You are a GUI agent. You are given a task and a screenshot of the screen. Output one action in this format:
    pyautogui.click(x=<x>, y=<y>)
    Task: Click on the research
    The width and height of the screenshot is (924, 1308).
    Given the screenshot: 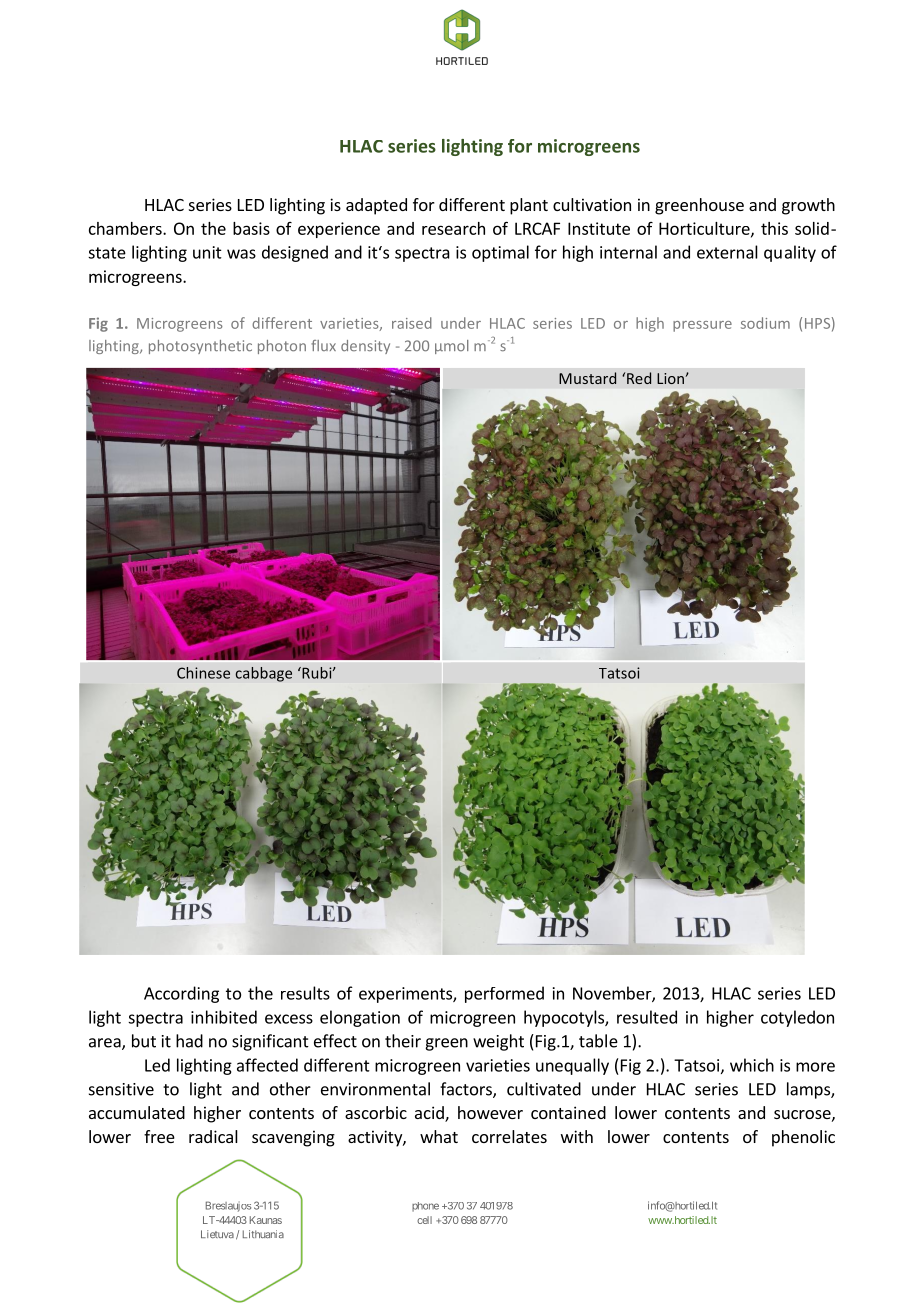 What is the action you would take?
    pyautogui.click(x=453, y=228)
